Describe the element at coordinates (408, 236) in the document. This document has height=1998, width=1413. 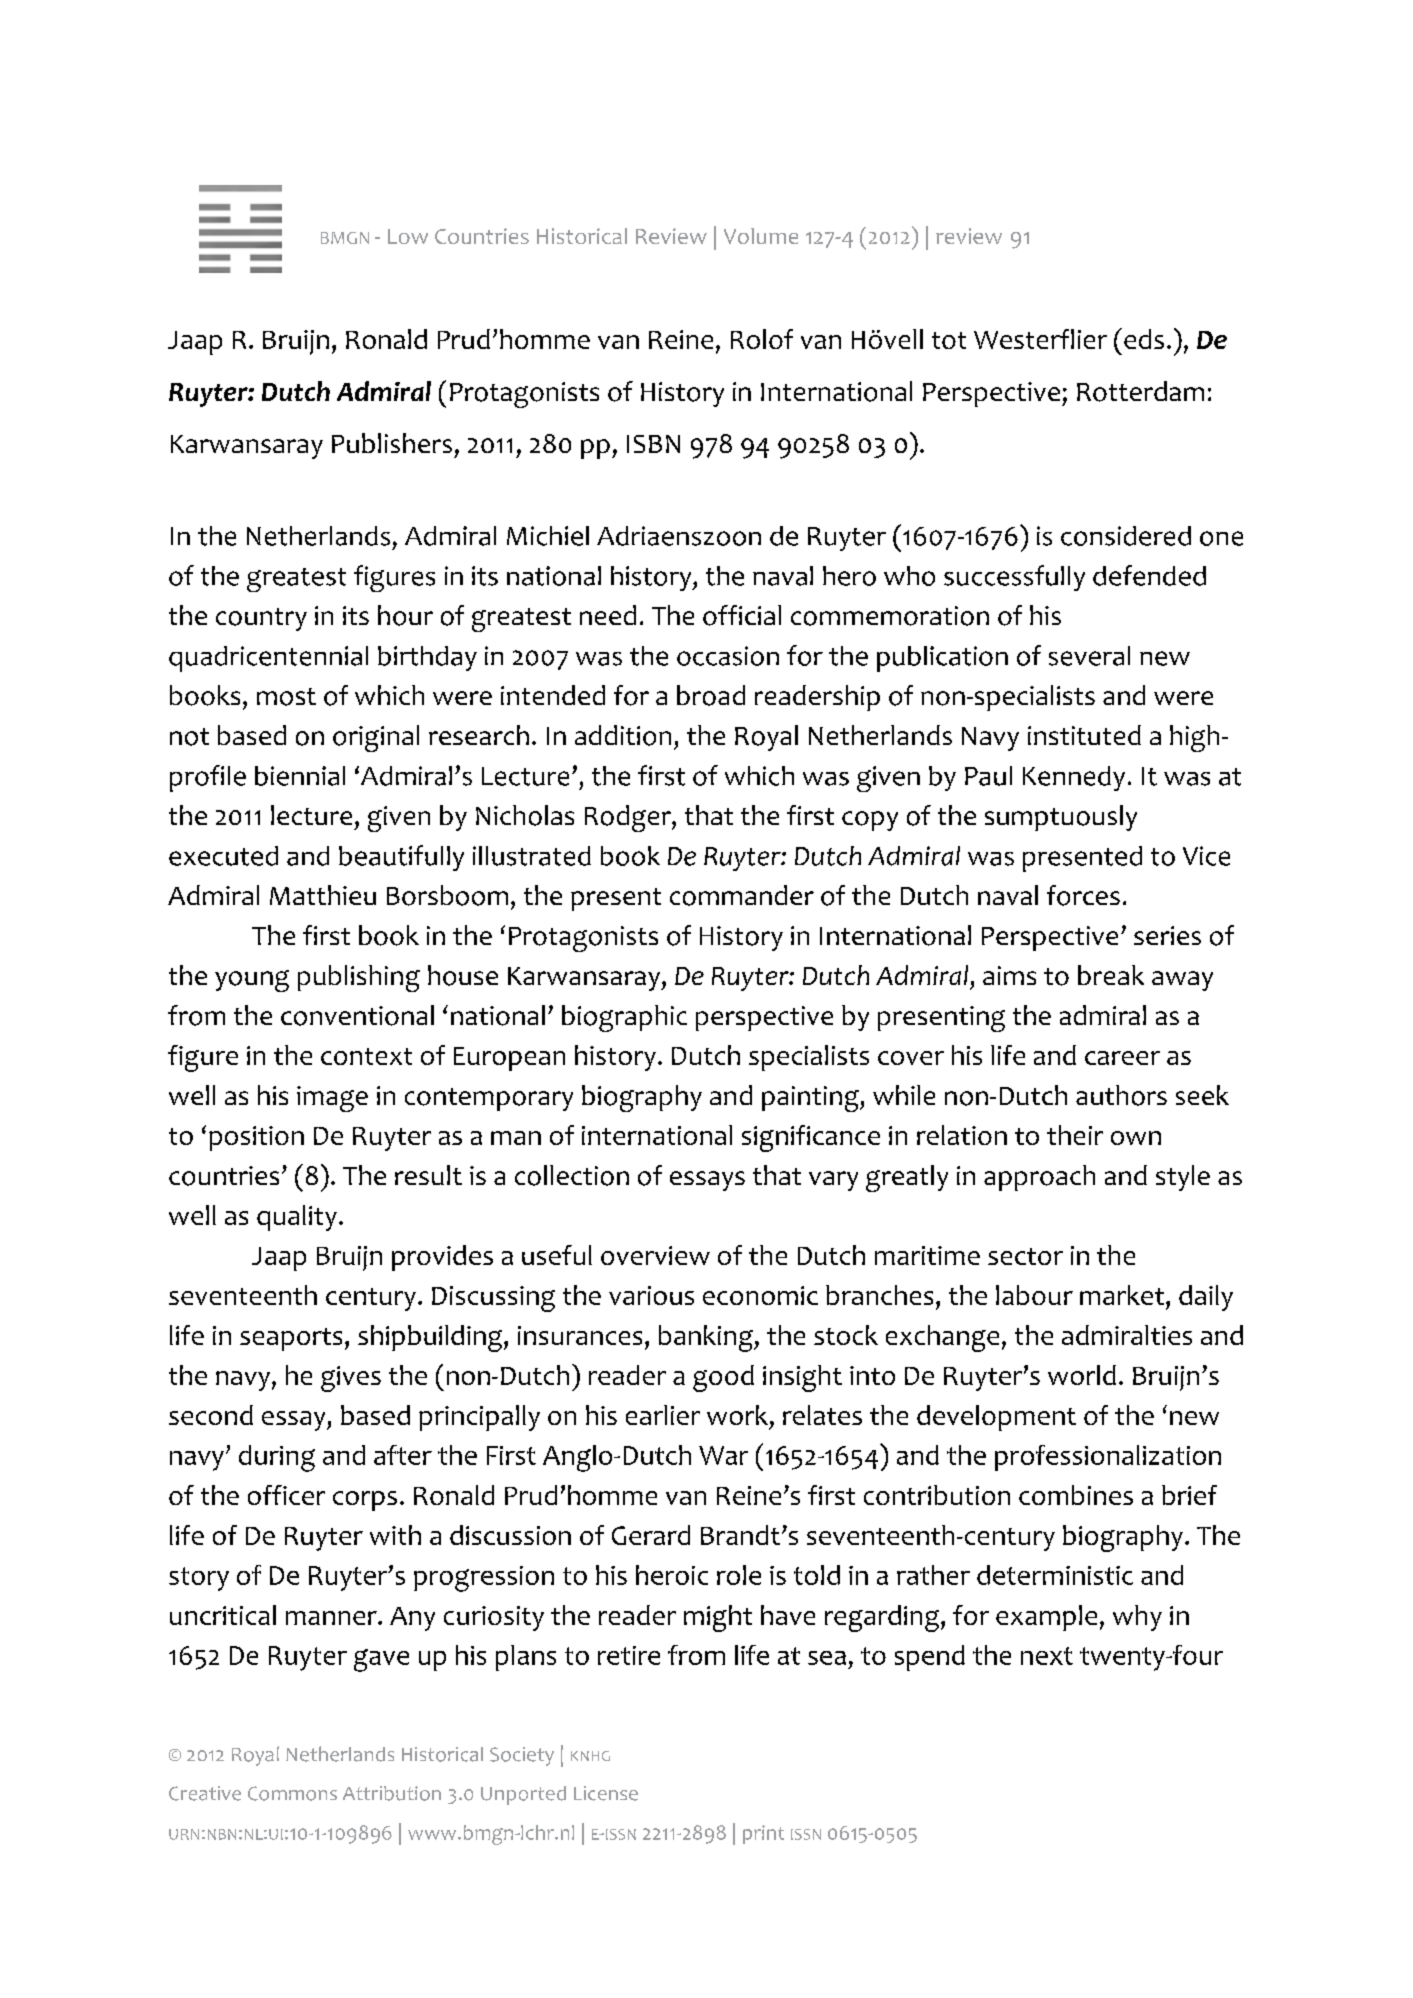
I see `Low` at that location.
